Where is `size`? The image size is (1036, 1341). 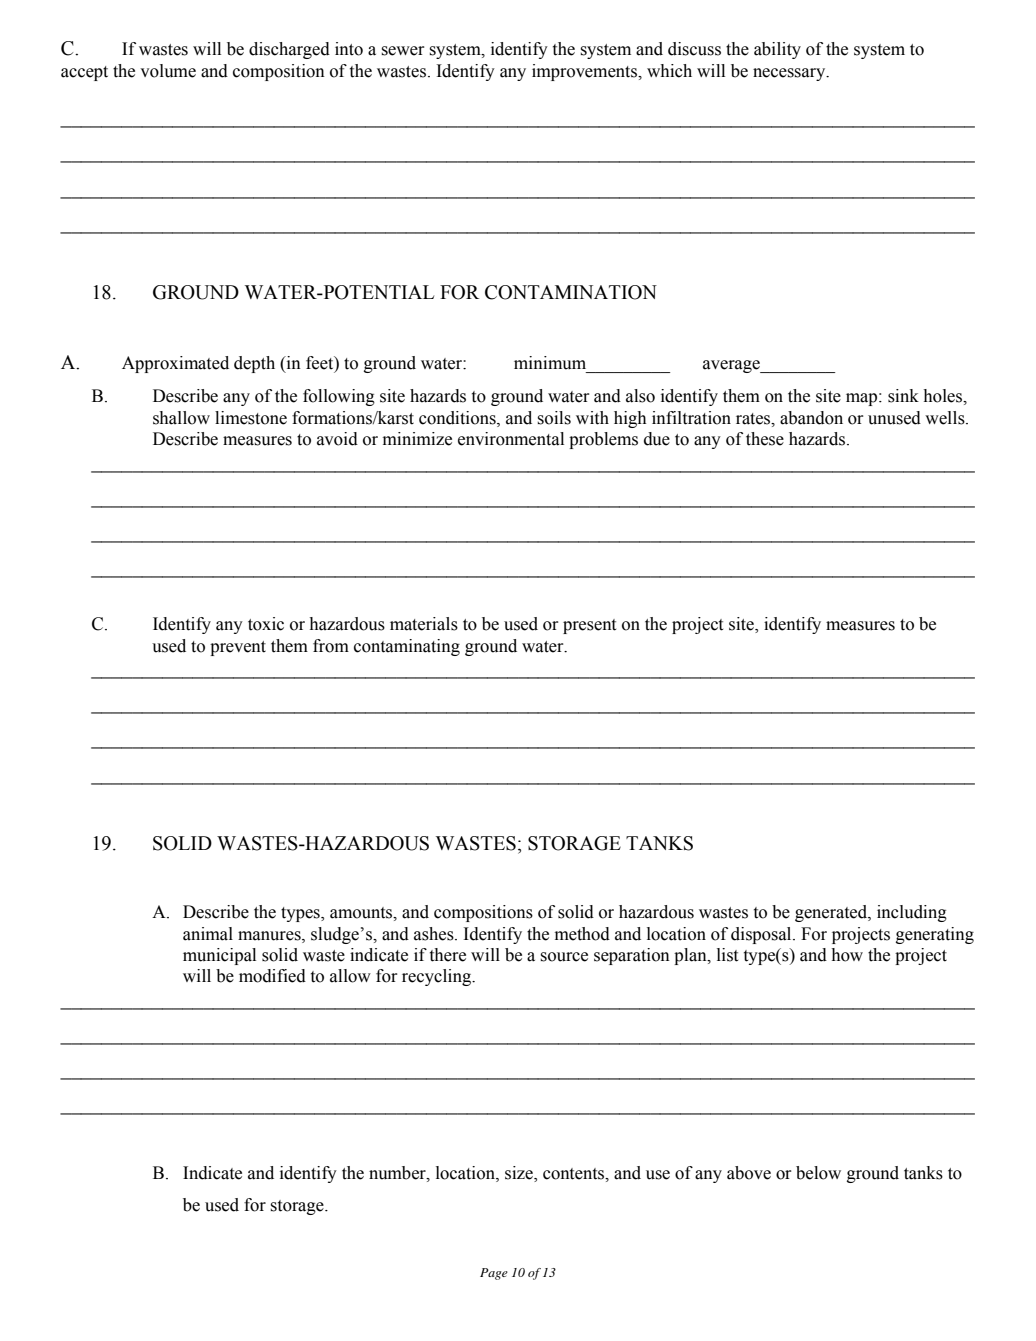
size is located at coordinates (520, 1174).
